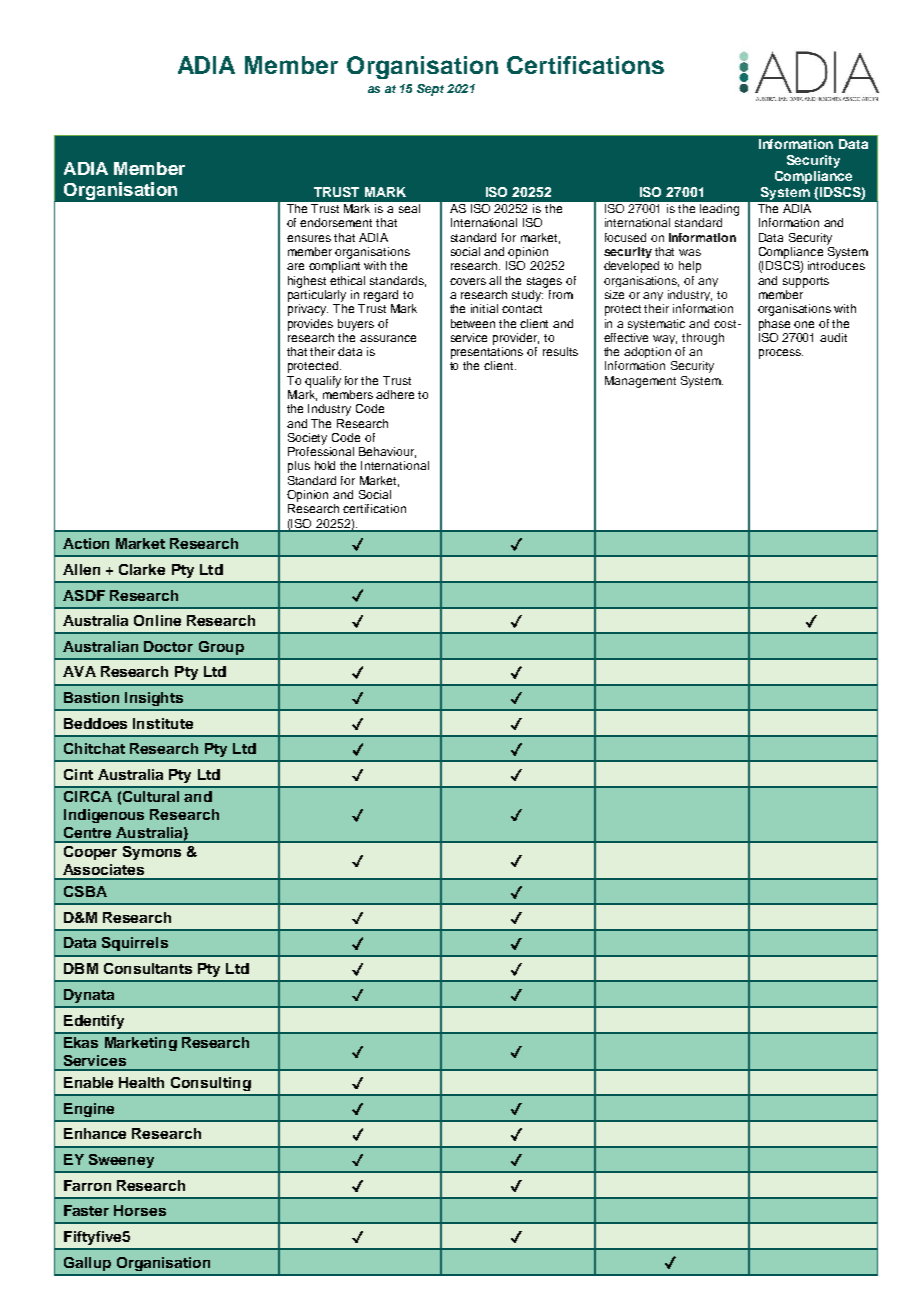  Describe the element at coordinates (387, 452) in the screenshot. I see `Behaviour` at that location.
